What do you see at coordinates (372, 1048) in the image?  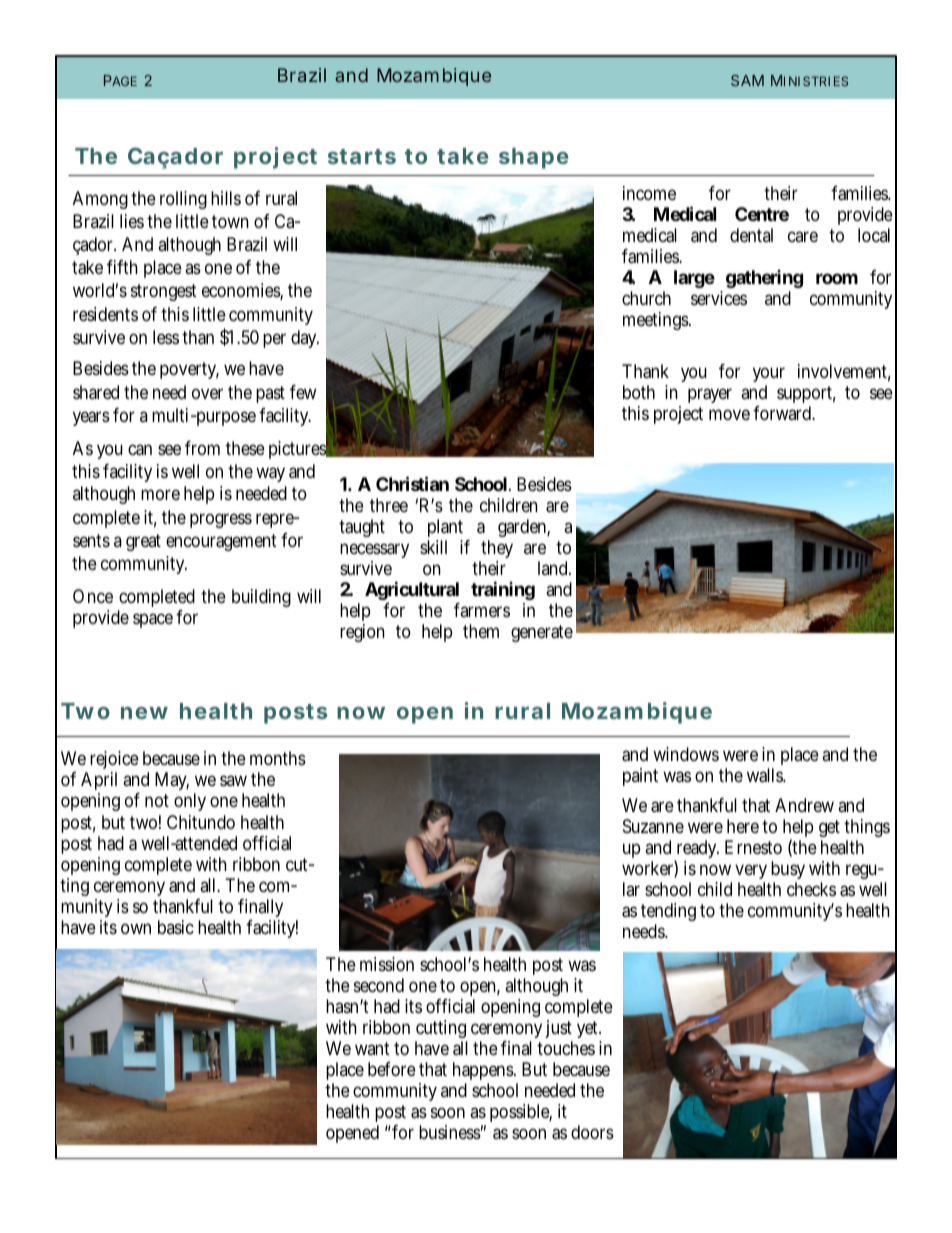 I see `want` at bounding box center [372, 1048].
